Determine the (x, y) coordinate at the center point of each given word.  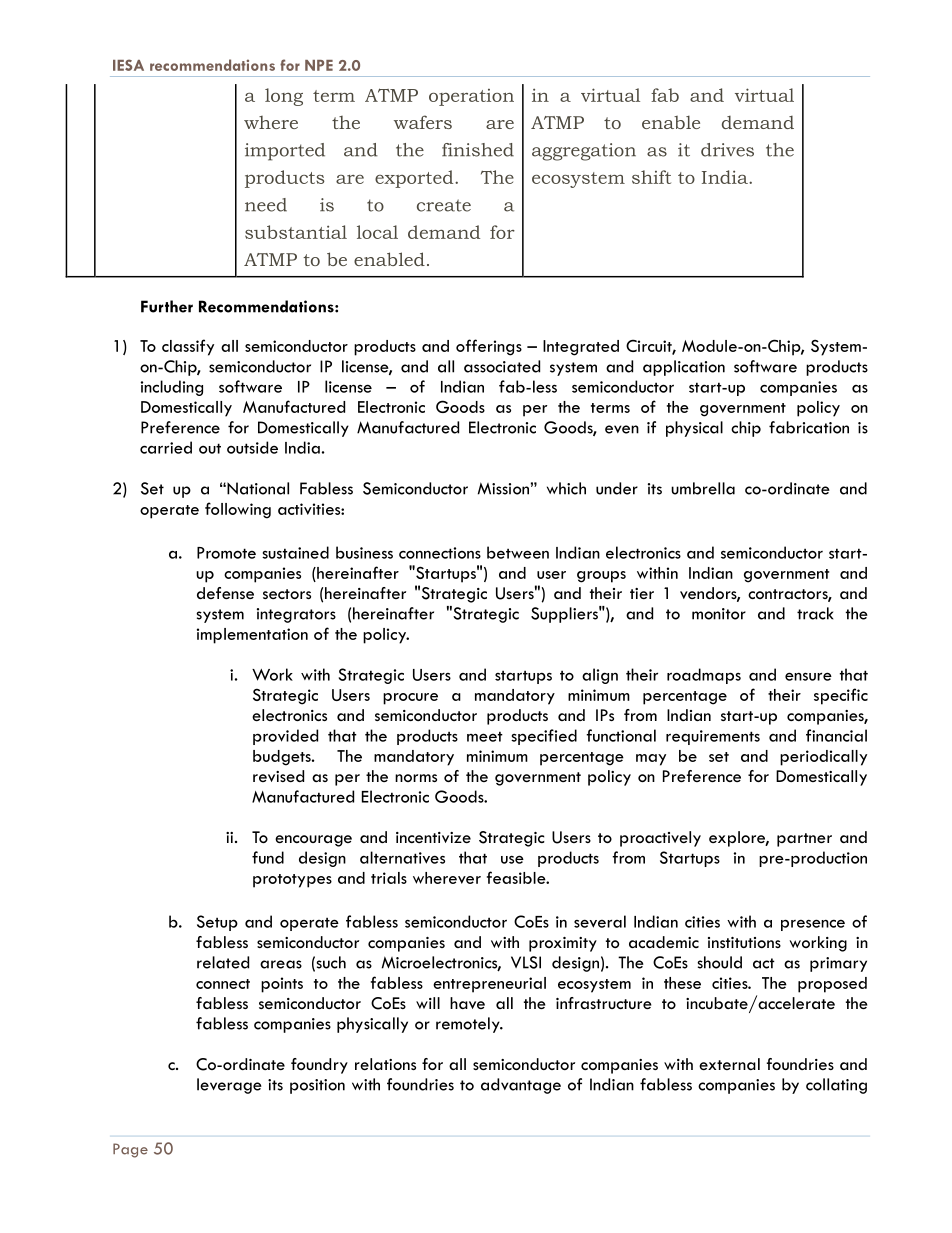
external (729, 1064)
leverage (229, 1086)
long (284, 97)
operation (471, 97)
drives (727, 150)
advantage (521, 1086)
